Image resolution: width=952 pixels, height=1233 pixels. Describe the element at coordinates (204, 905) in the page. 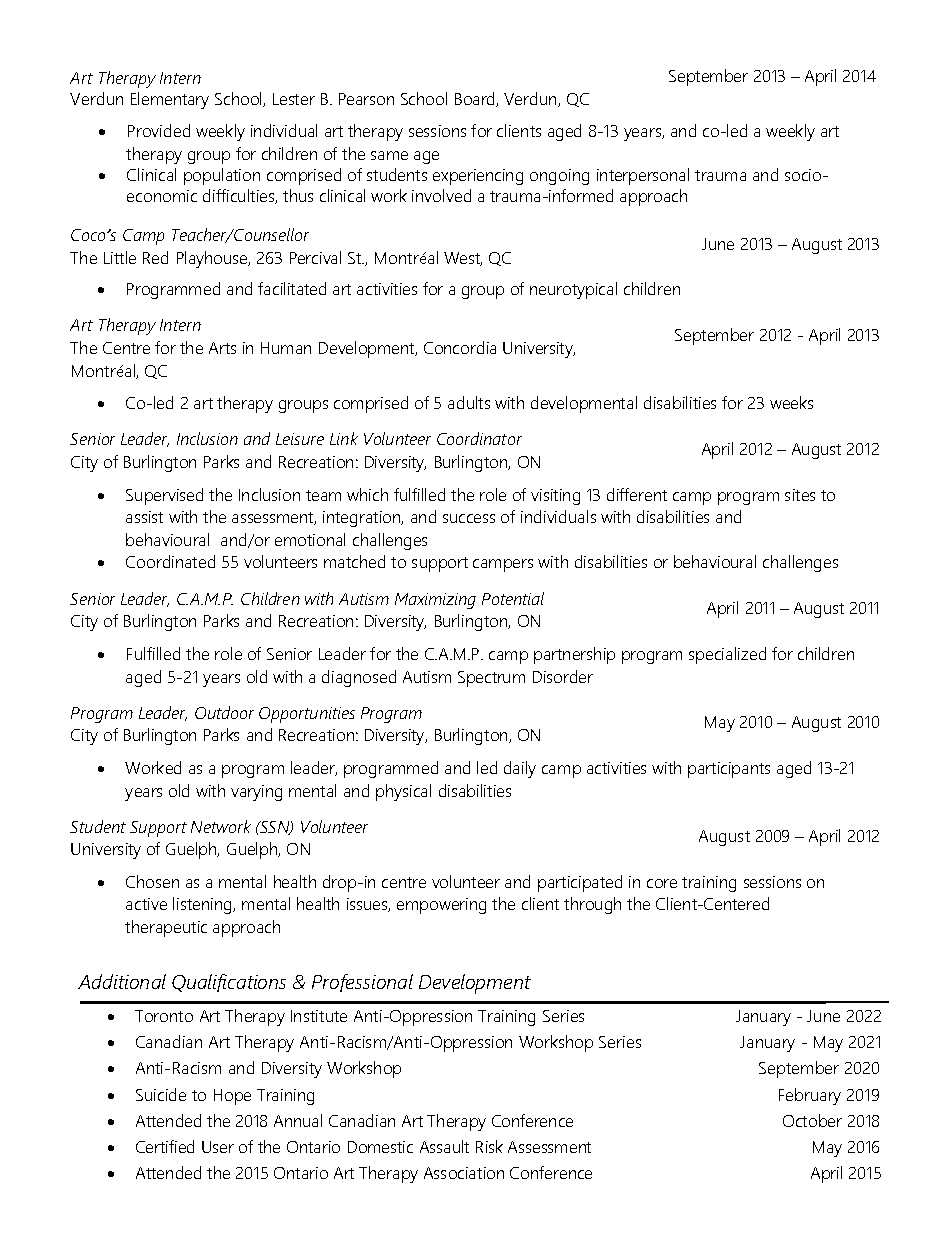

I see `listening` at that location.
